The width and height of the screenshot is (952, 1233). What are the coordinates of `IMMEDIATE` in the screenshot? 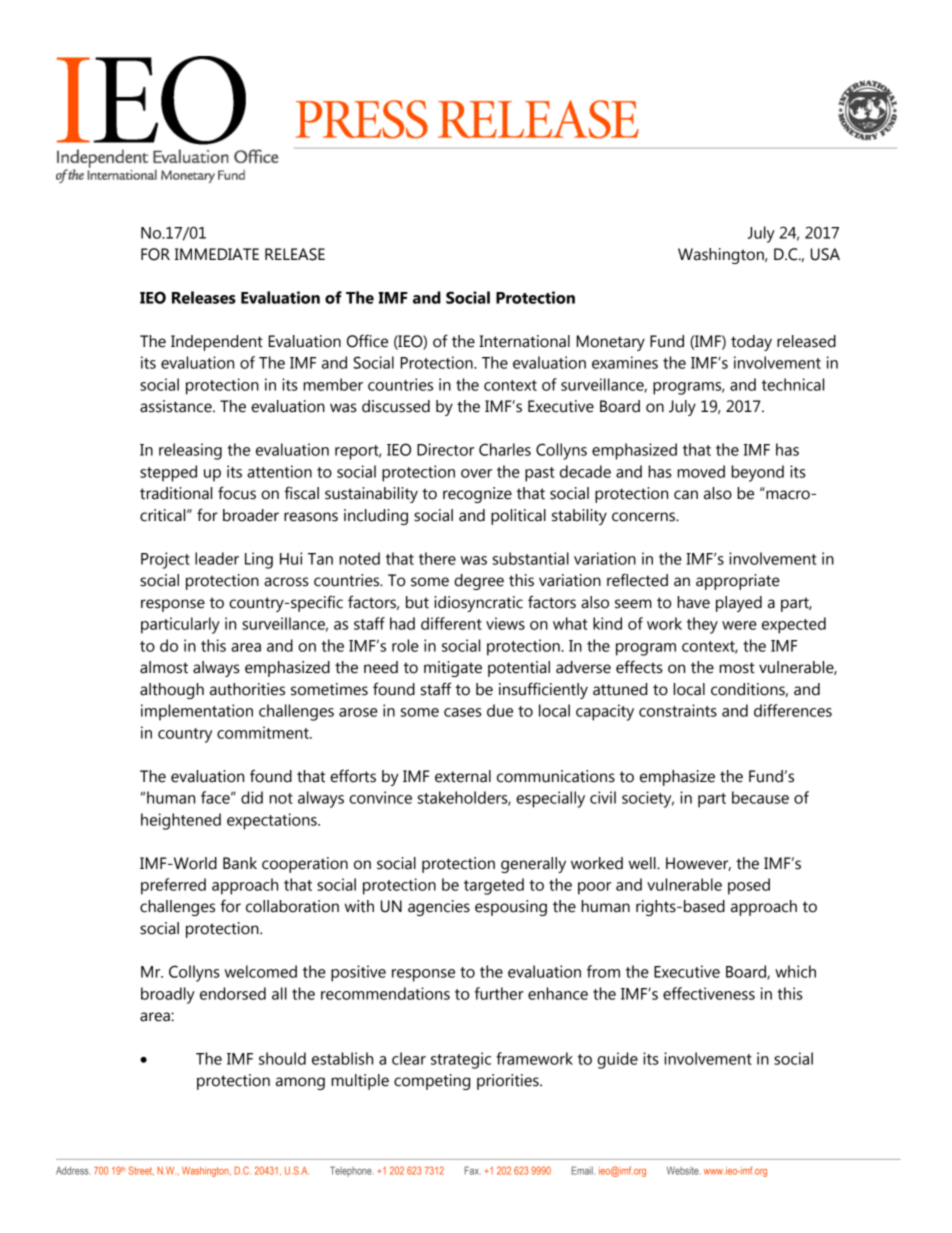 It's located at (217, 254).
